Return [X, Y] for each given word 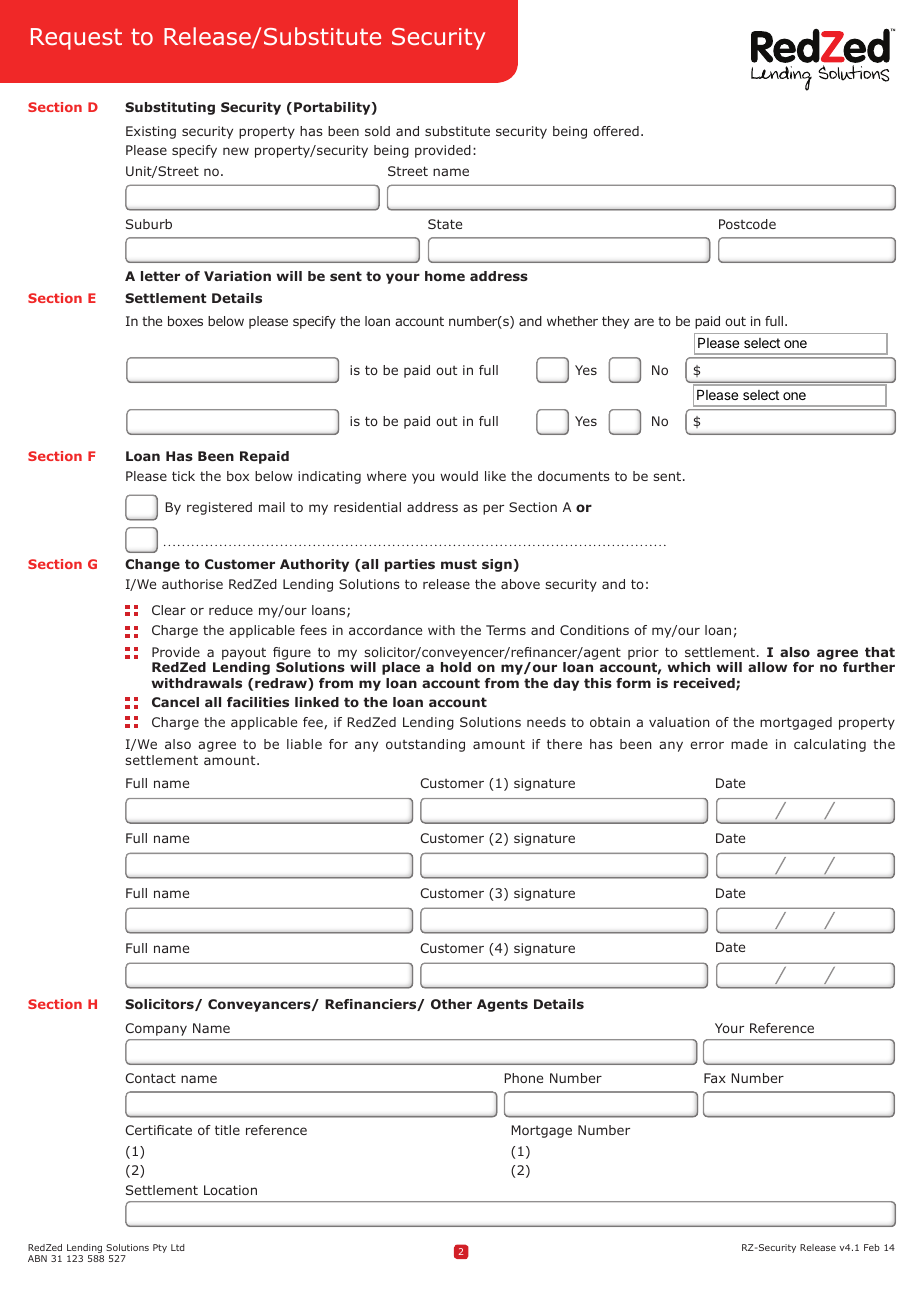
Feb [872, 1247]
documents [574, 476]
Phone [523, 1078]
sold [377, 131]
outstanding [425, 745]
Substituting [170, 108]
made [749, 744]
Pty [160, 1248]
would [459, 476]
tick [183, 476]
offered [616, 131]
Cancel [175, 702]
